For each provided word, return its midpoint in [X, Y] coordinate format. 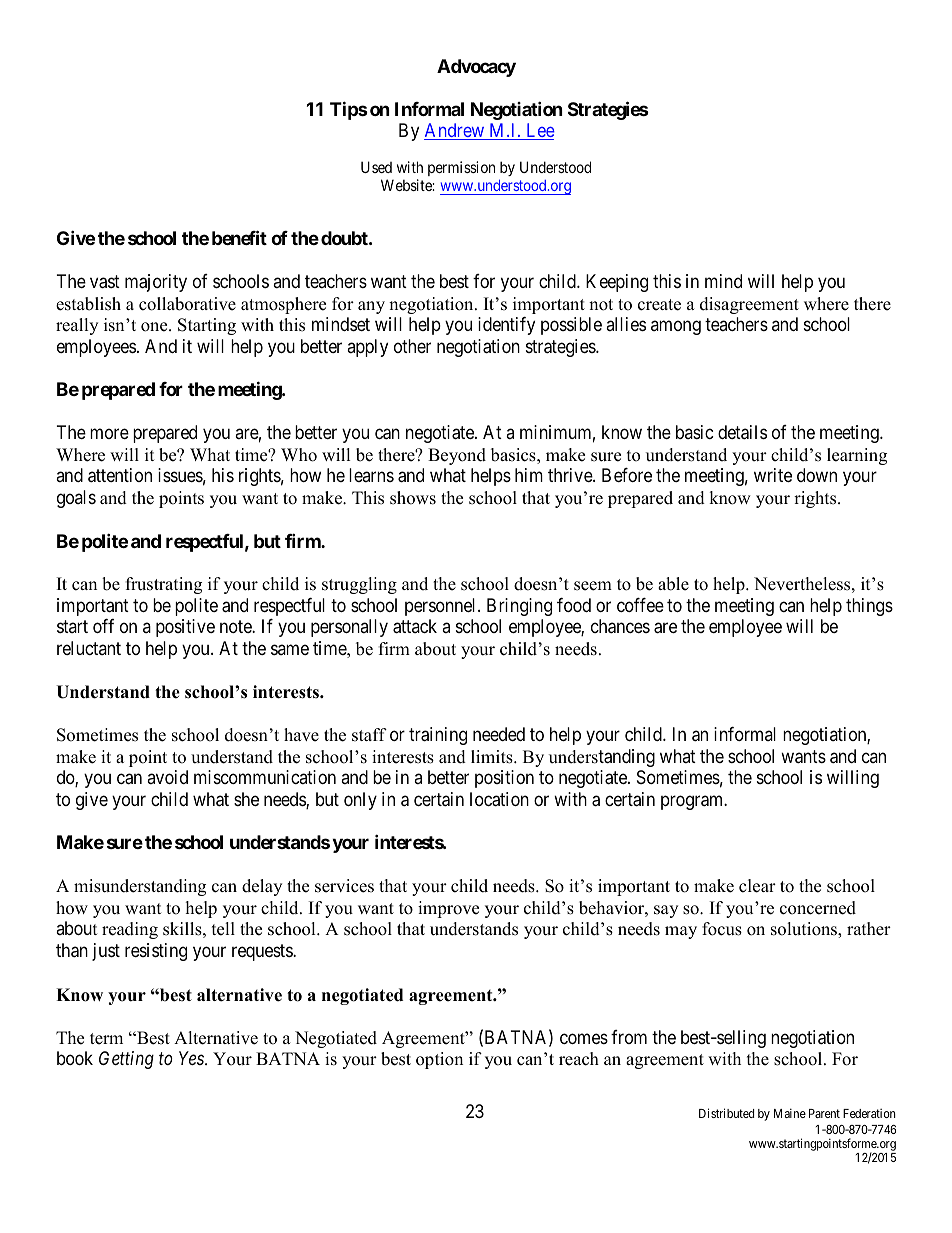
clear [757, 886]
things [869, 607]
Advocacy [476, 68]
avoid [167, 777]
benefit [239, 238]
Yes [192, 1058]
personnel [442, 607]
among [676, 328]
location [499, 799]
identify [506, 326]
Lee [539, 131]
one [155, 327]
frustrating [164, 585]
